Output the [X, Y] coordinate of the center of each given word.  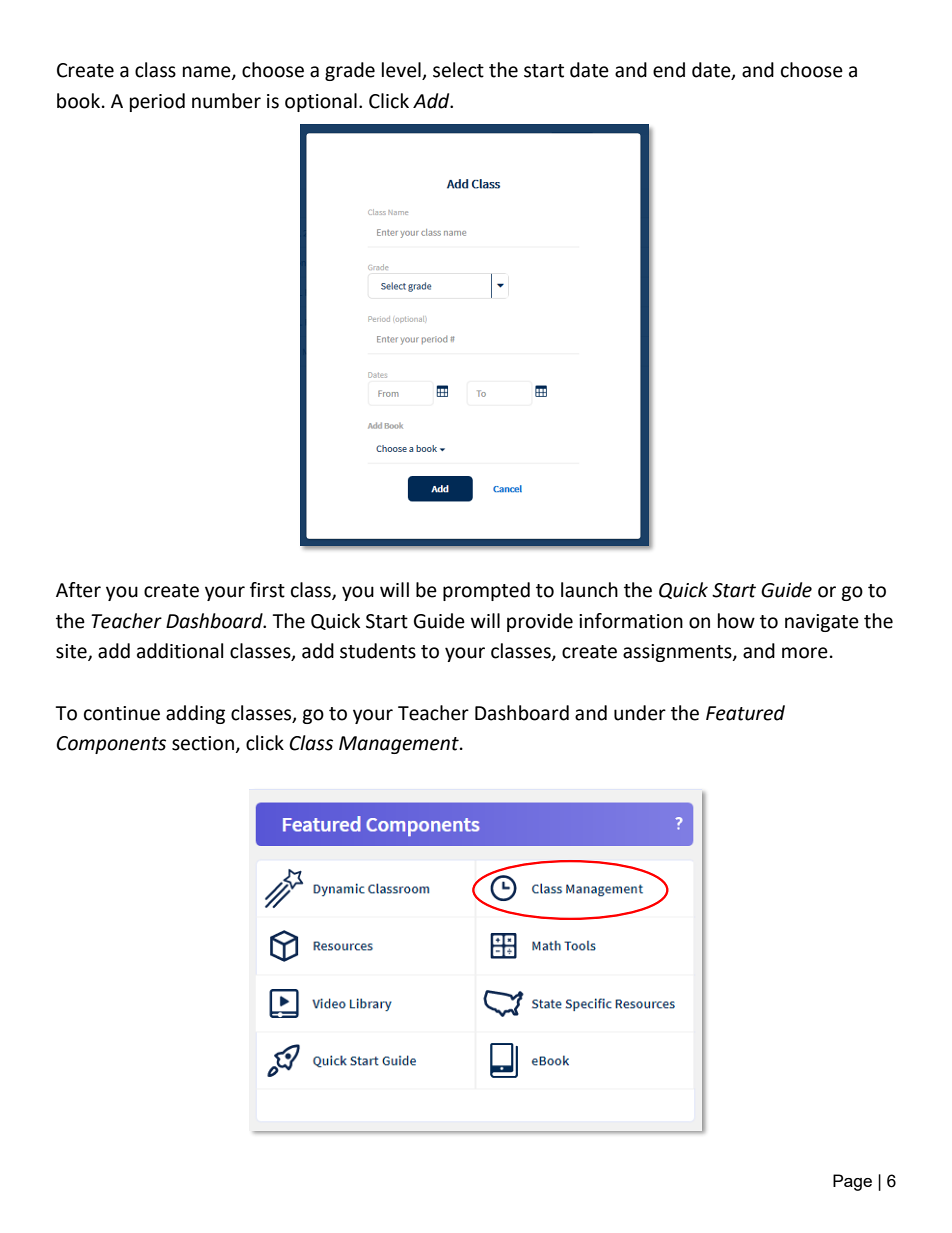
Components [111, 745]
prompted [486, 591]
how [736, 621]
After [78, 590]
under [640, 713]
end [669, 70]
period [157, 102]
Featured [745, 713]
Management [400, 745]
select [458, 70]
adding [195, 714]
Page [852, 1182]
